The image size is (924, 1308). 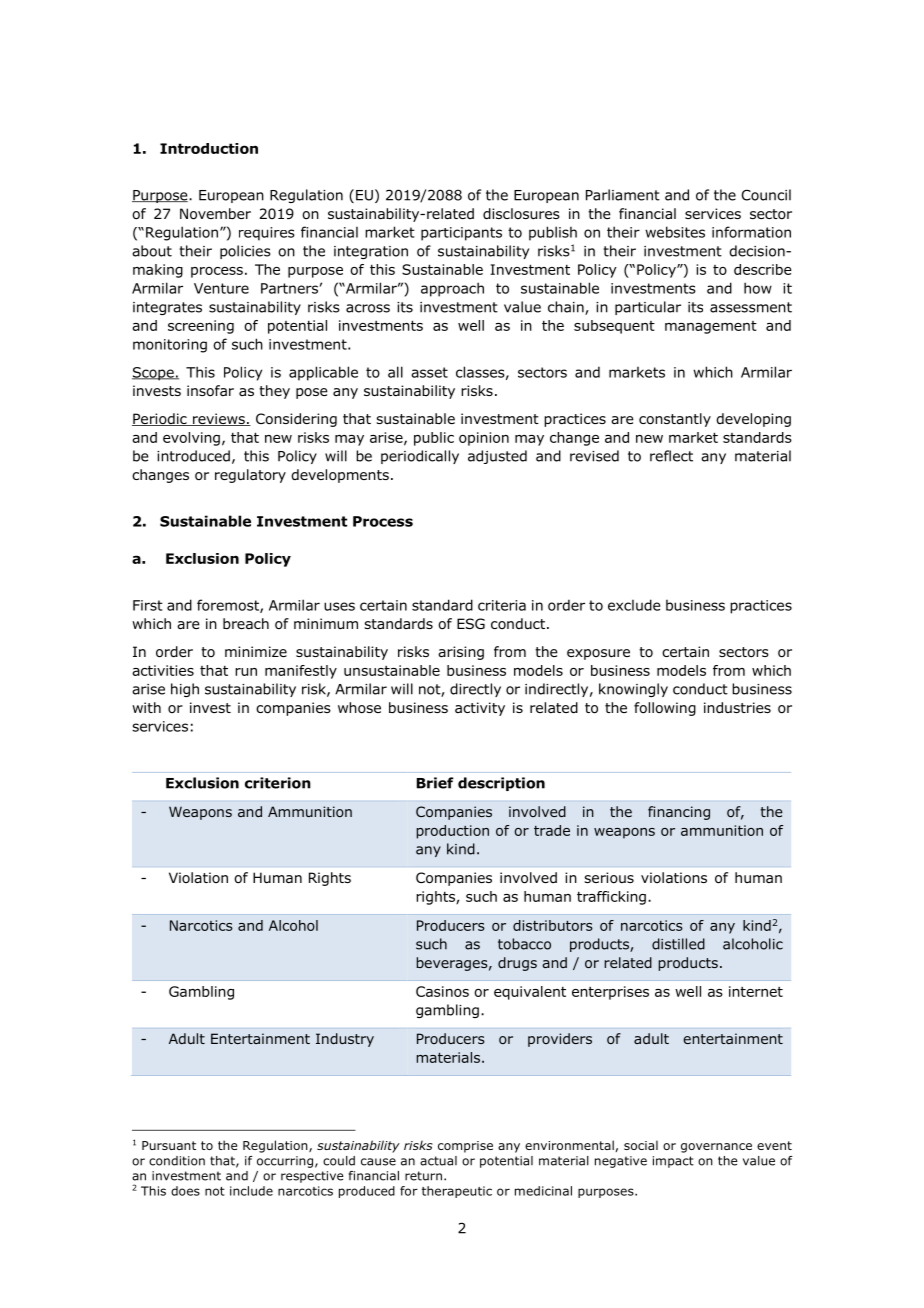 What do you see at coordinates (679, 813) in the screenshot?
I see `financing` at bounding box center [679, 813].
